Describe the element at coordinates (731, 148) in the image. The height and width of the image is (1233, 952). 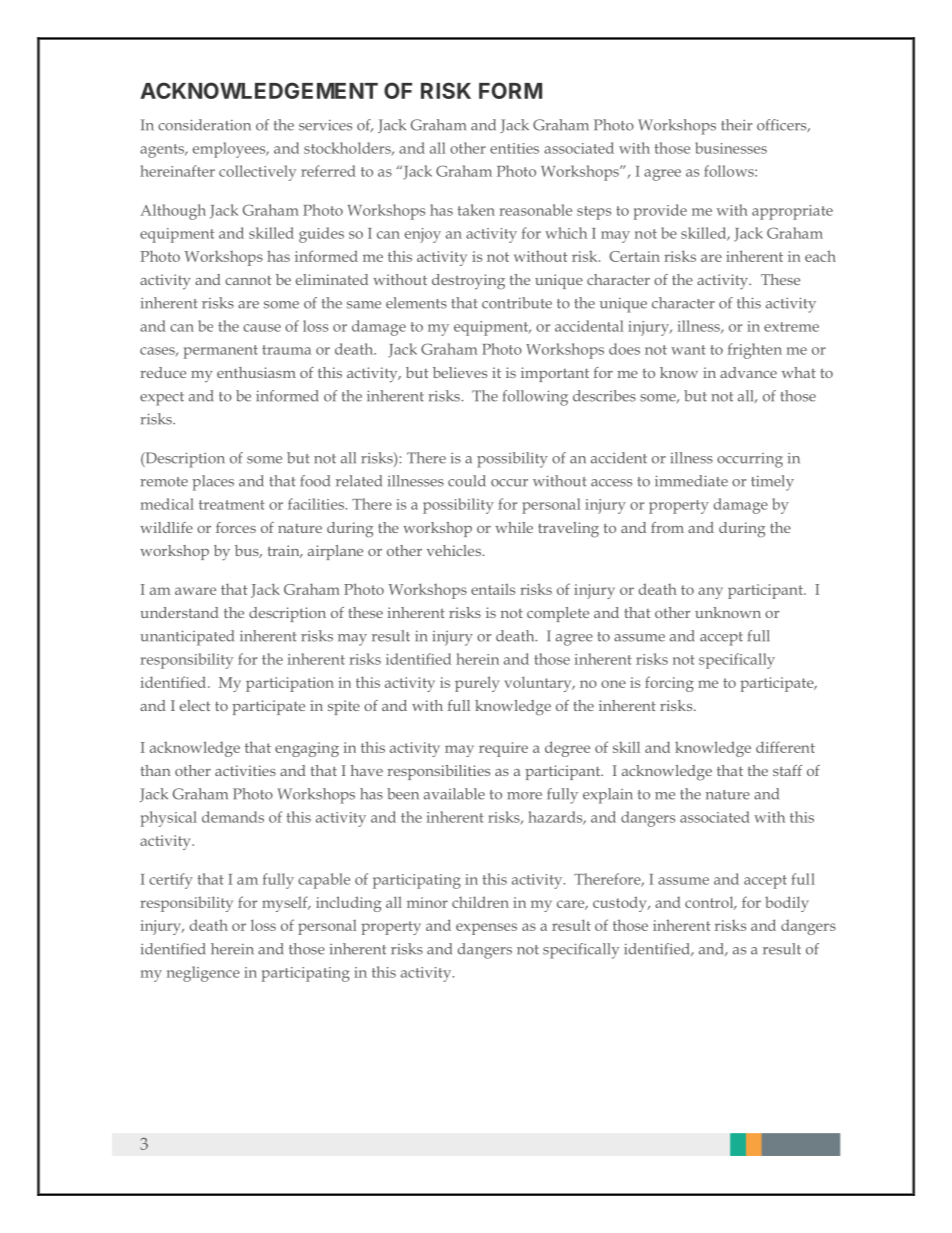
I see `businesses` at that location.
